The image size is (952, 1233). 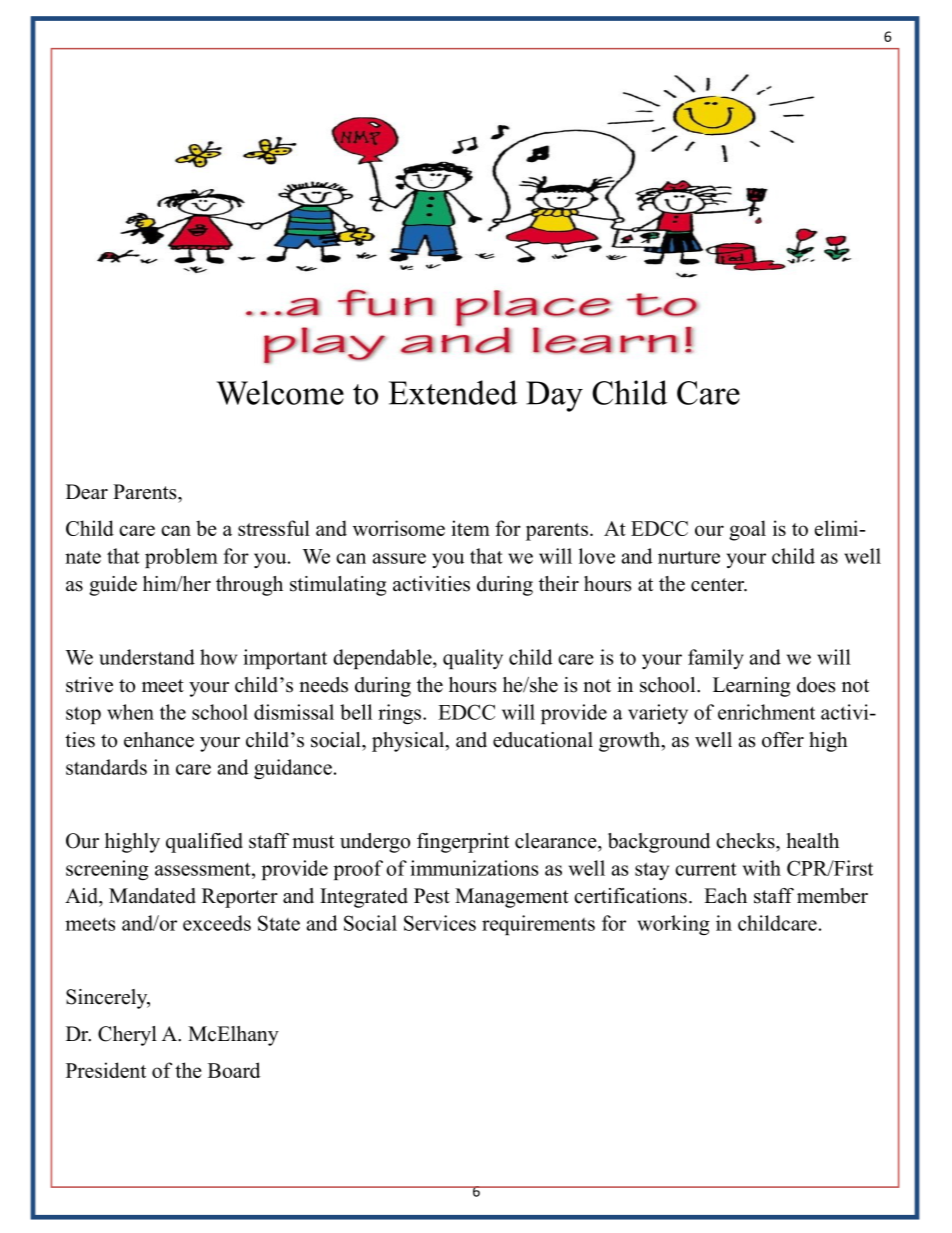 I want to click on enhance, so click(x=159, y=740).
